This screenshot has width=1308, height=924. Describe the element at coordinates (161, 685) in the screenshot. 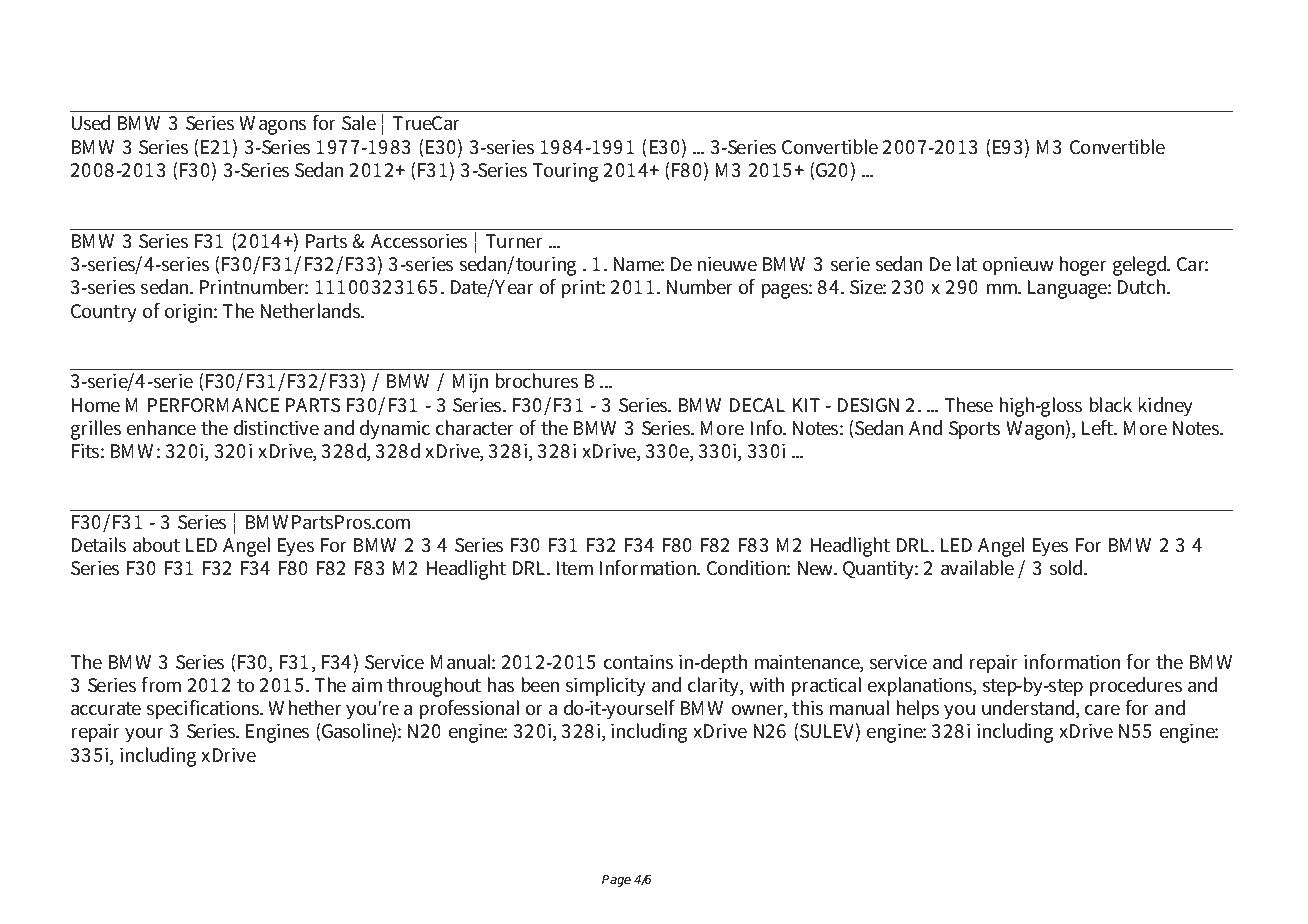

I see `from` at that location.
